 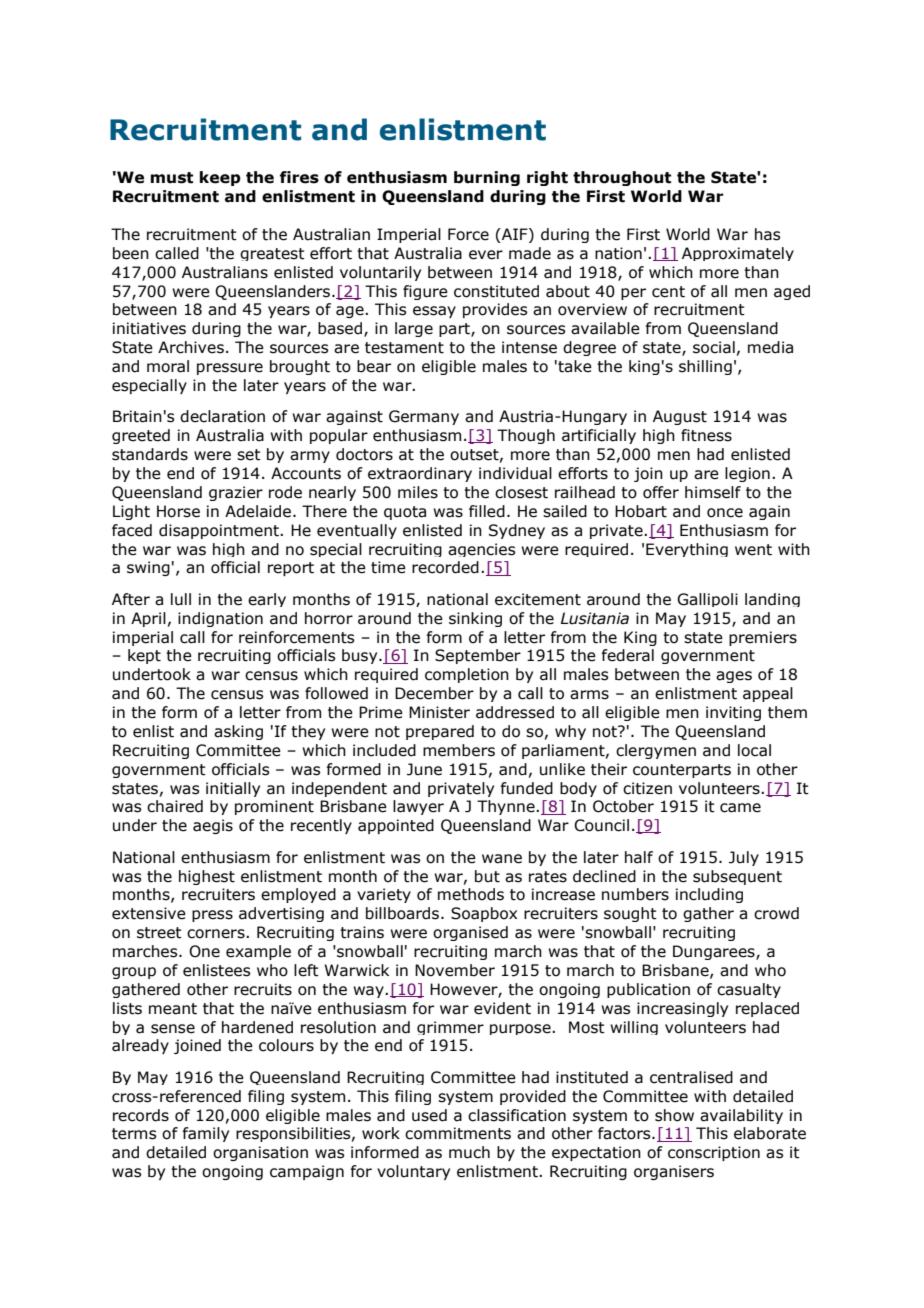 I want to click on burning, so click(x=487, y=178).
